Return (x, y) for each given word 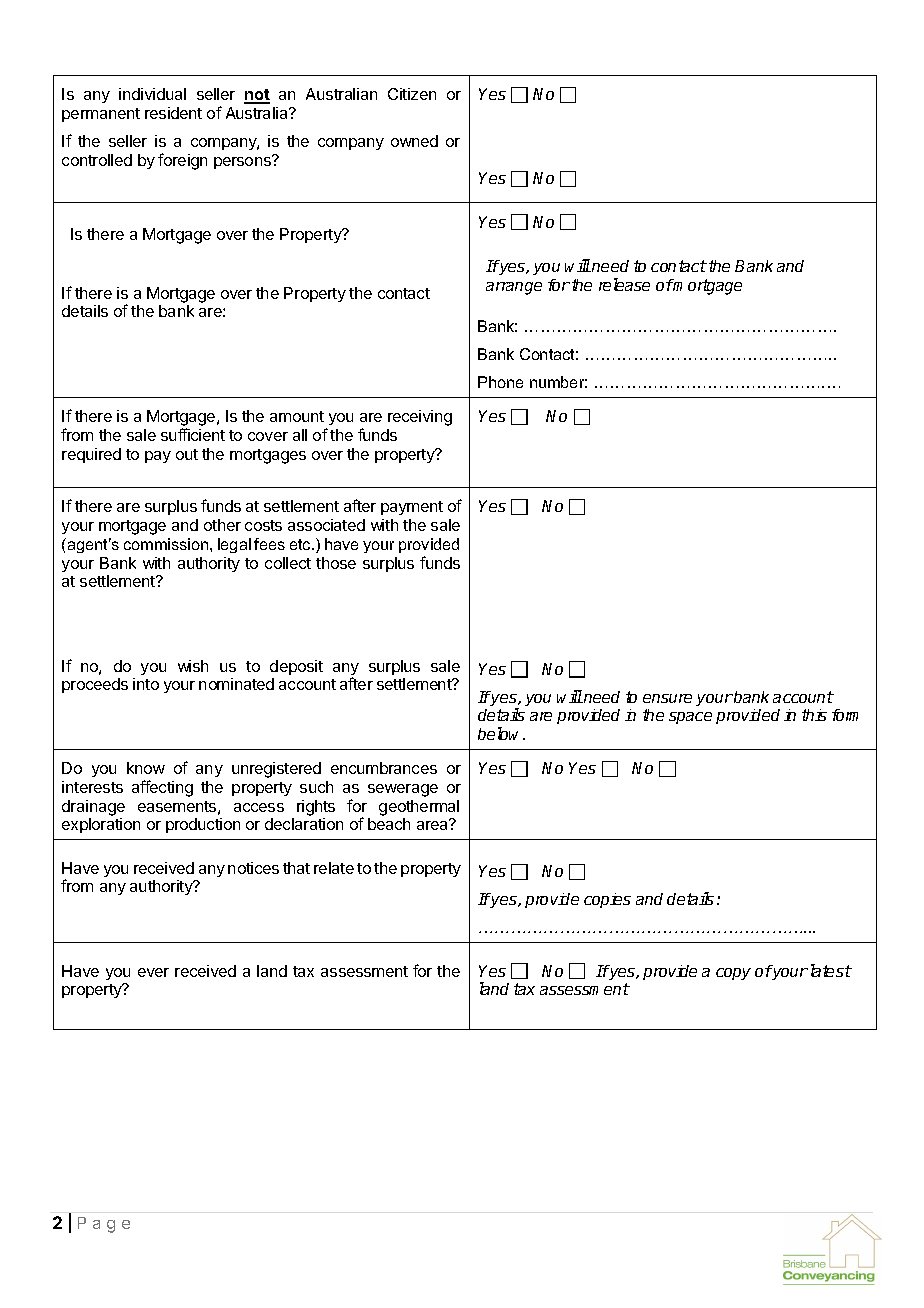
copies (607, 900)
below (501, 733)
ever (153, 972)
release (624, 284)
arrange (514, 288)
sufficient (193, 434)
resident (173, 113)
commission (167, 544)
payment (412, 508)
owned (414, 141)
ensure (667, 698)
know (146, 768)
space (690, 718)
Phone (500, 382)
